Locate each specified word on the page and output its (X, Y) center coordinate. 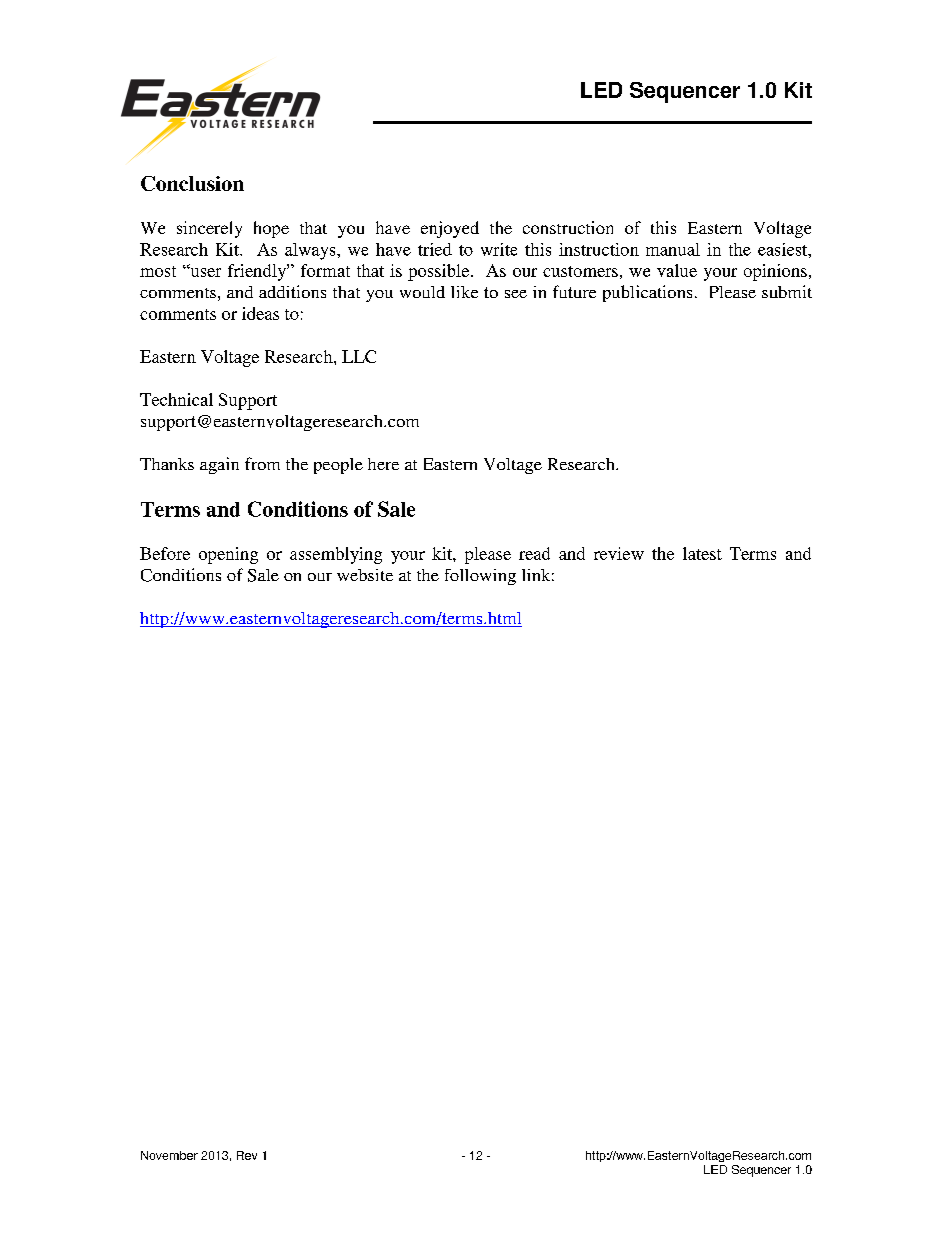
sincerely (209, 229)
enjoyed (450, 229)
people (338, 466)
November (169, 1155)
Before (165, 553)
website (365, 575)
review (619, 553)
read (534, 553)
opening (228, 555)
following (480, 577)
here (383, 464)
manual (673, 249)
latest (702, 553)
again (219, 465)
